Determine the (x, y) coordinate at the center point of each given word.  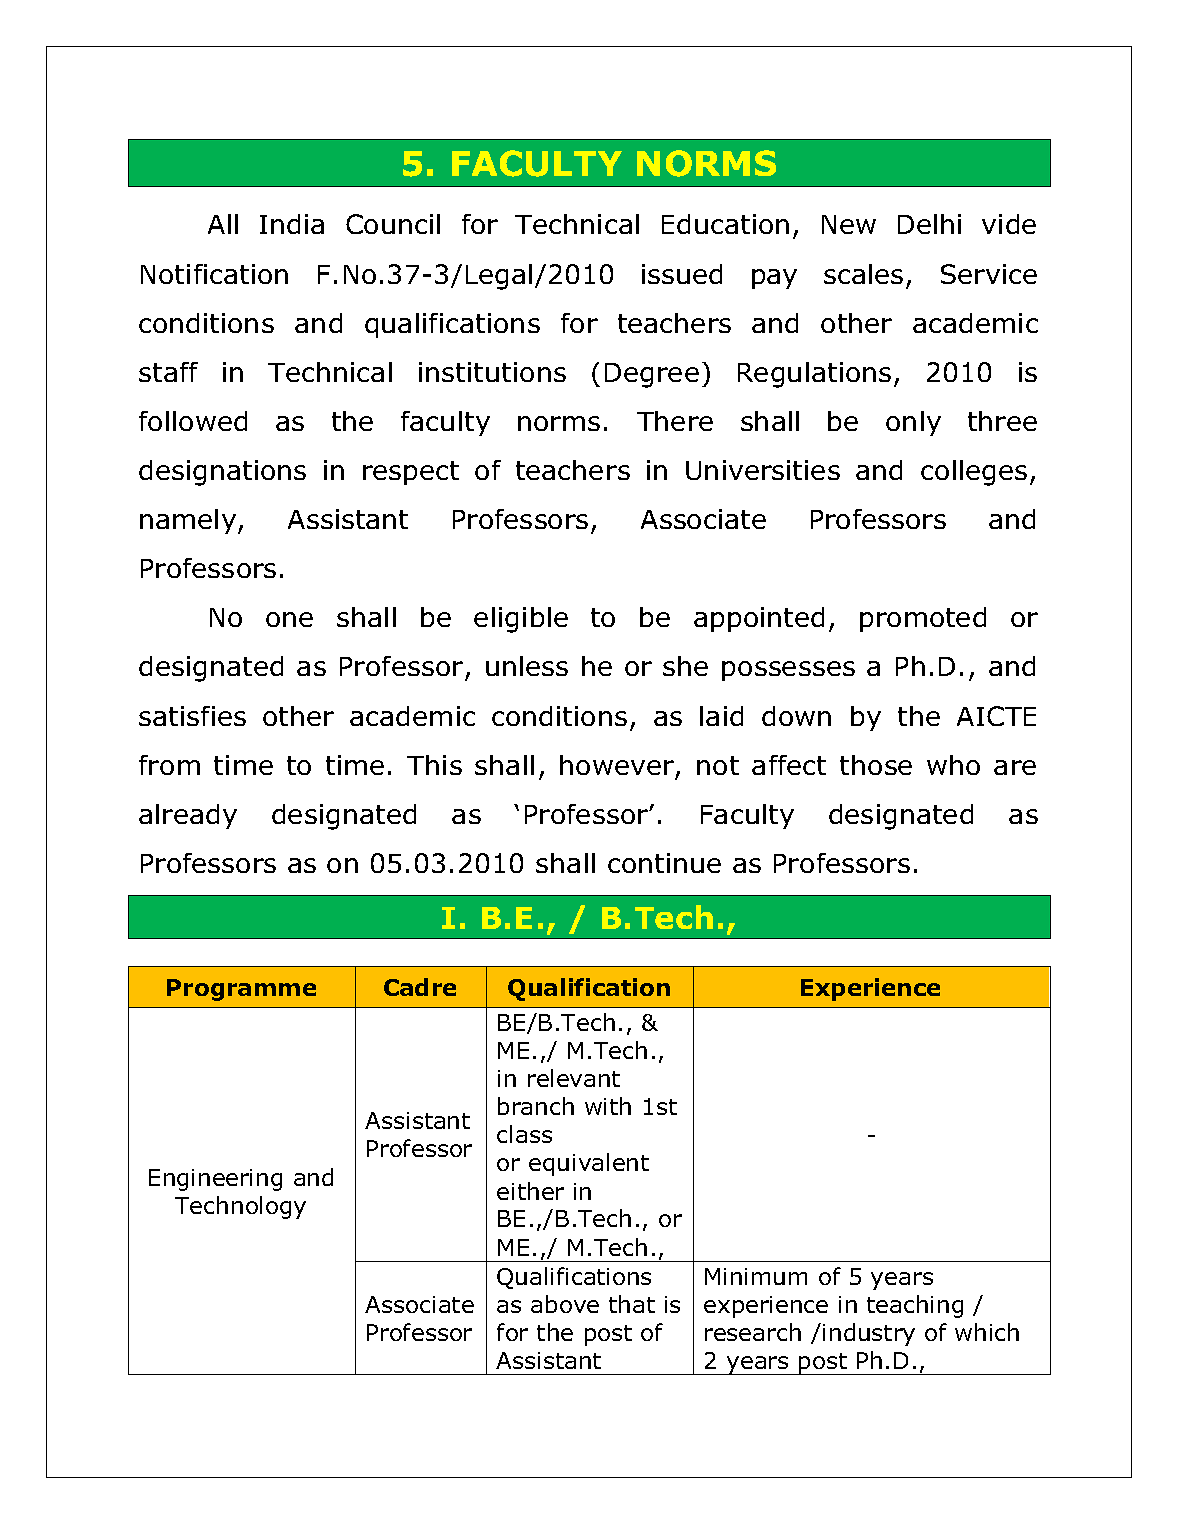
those (876, 765)
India (292, 224)
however (617, 765)
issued (682, 274)
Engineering (215, 1180)
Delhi (929, 224)
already (188, 816)
